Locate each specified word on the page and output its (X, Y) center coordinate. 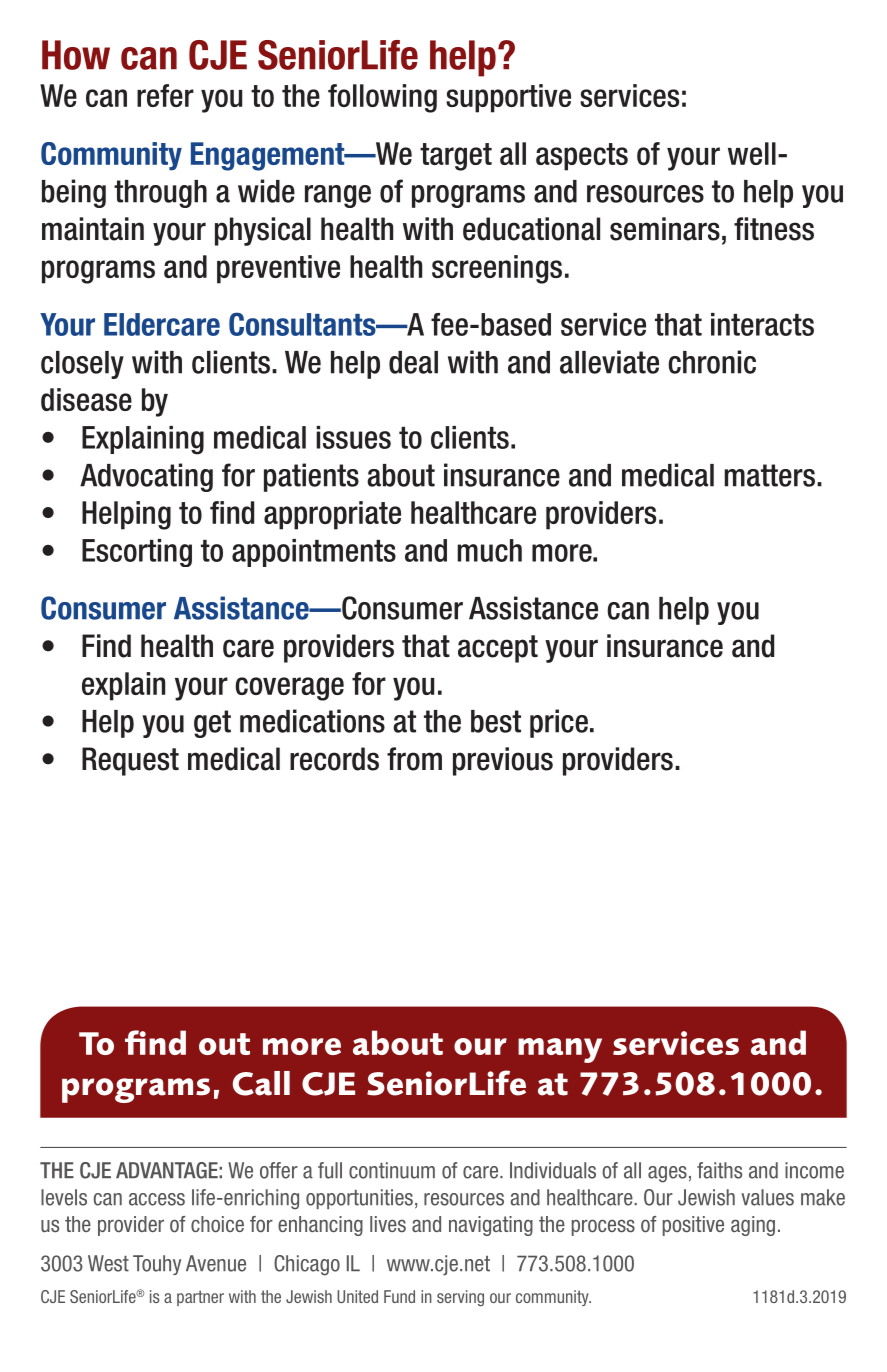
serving (460, 1298)
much (490, 550)
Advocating (146, 477)
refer (165, 95)
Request (130, 761)
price (559, 723)
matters (770, 475)
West (108, 1263)
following (382, 98)
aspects (582, 157)
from (414, 759)
